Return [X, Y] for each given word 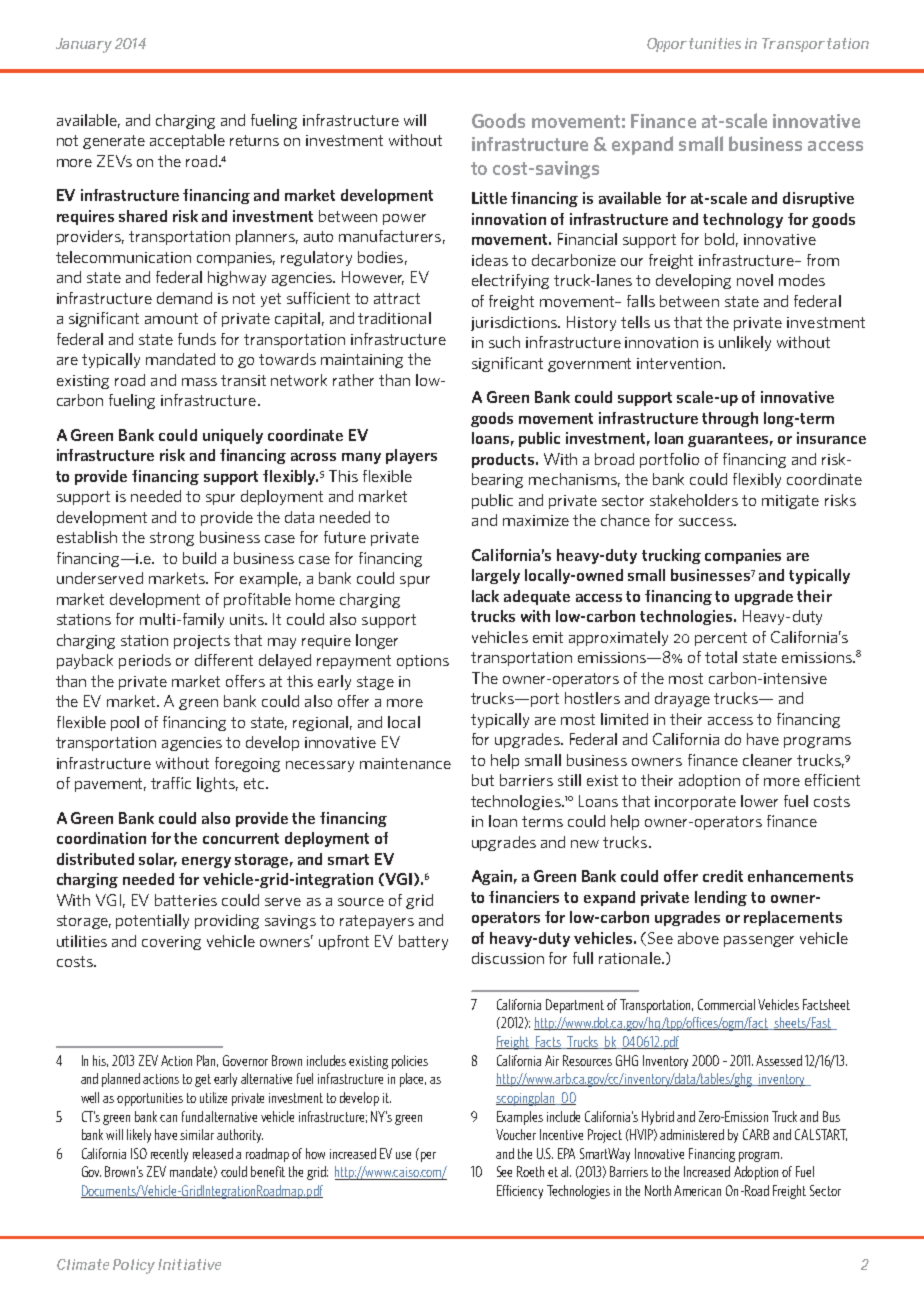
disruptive [818, 199]
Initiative [189, 1264]
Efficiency [520, 1192]
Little [489, 198]
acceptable [187, 141]
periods [145, 661]
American [697, 1190]
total [721, 657]
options [423, 662]
